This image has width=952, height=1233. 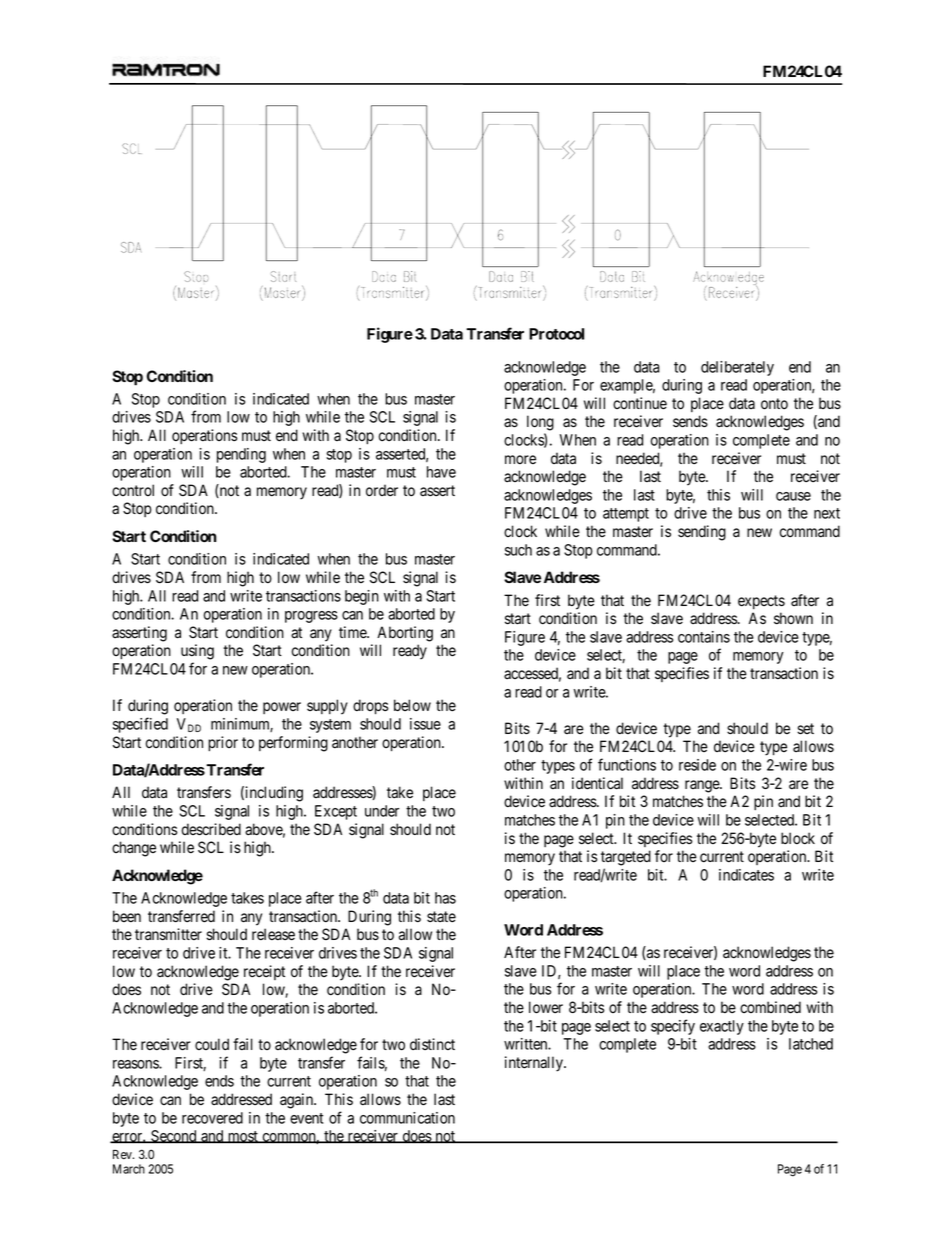 I want to click on recovered, so click(x=212, y=1118).
